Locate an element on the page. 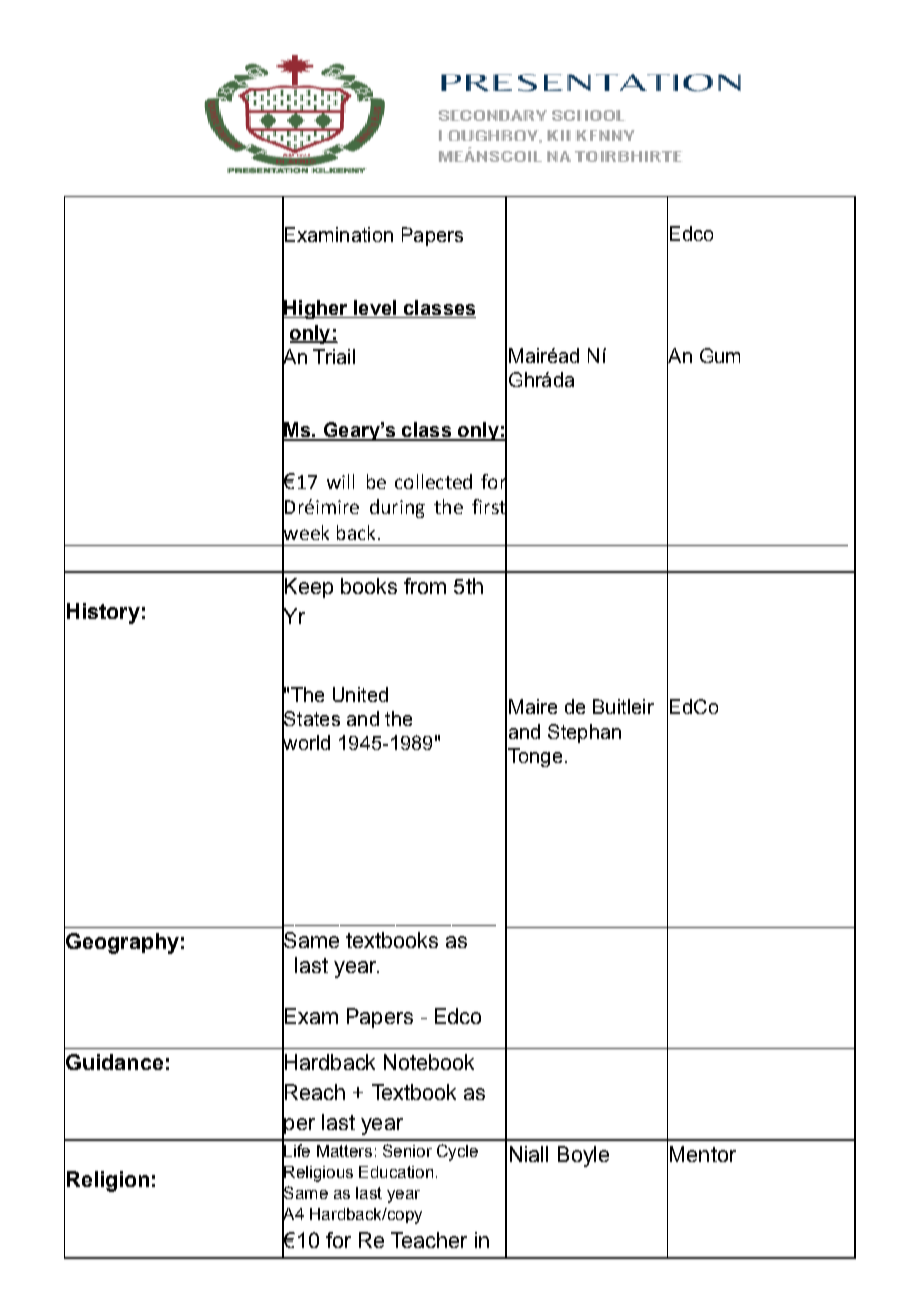  world is located at coordinates (306, 743).
